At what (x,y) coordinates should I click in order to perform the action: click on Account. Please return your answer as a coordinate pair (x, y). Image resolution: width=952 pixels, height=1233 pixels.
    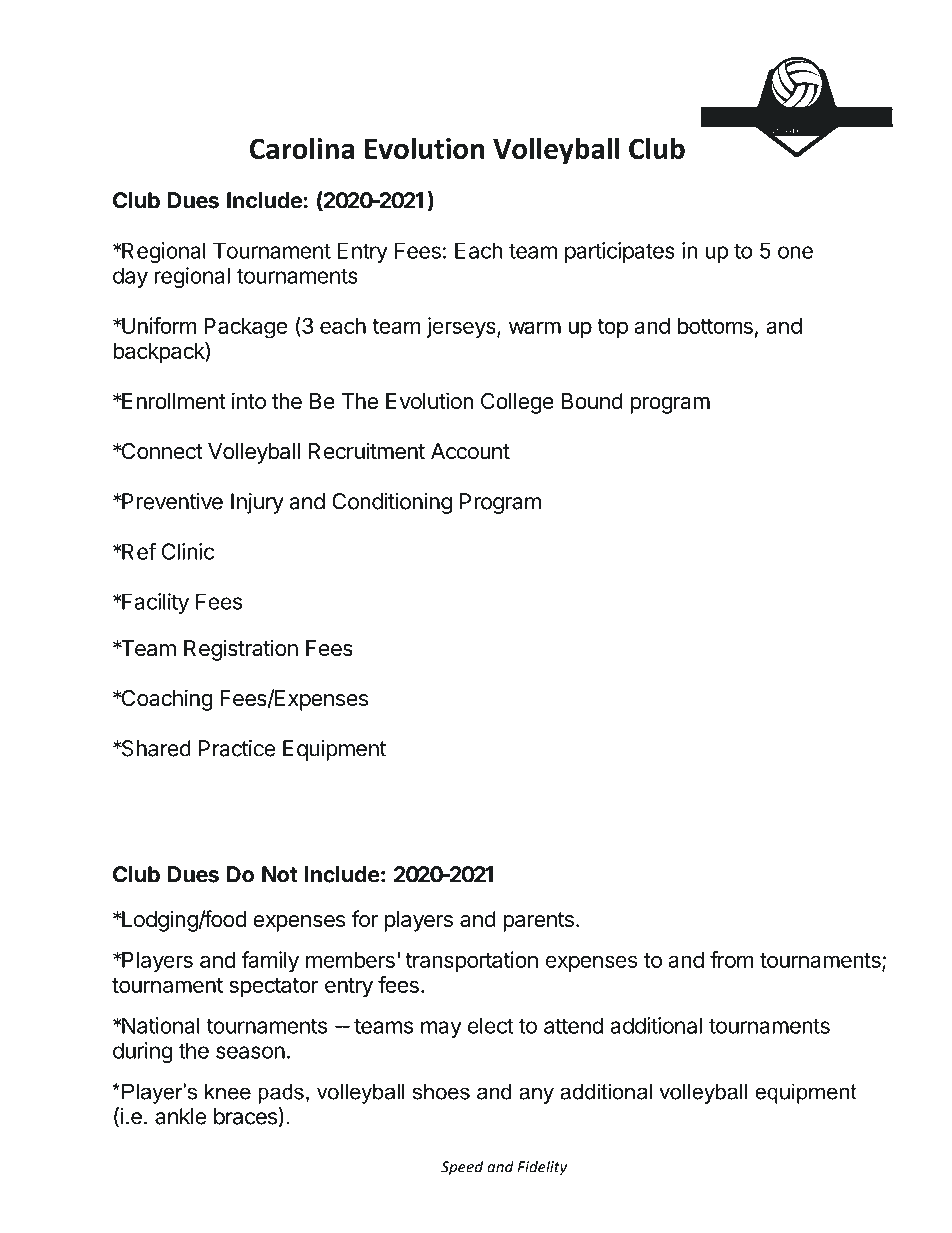
    Looking at the image, I should click on (470, 451).
